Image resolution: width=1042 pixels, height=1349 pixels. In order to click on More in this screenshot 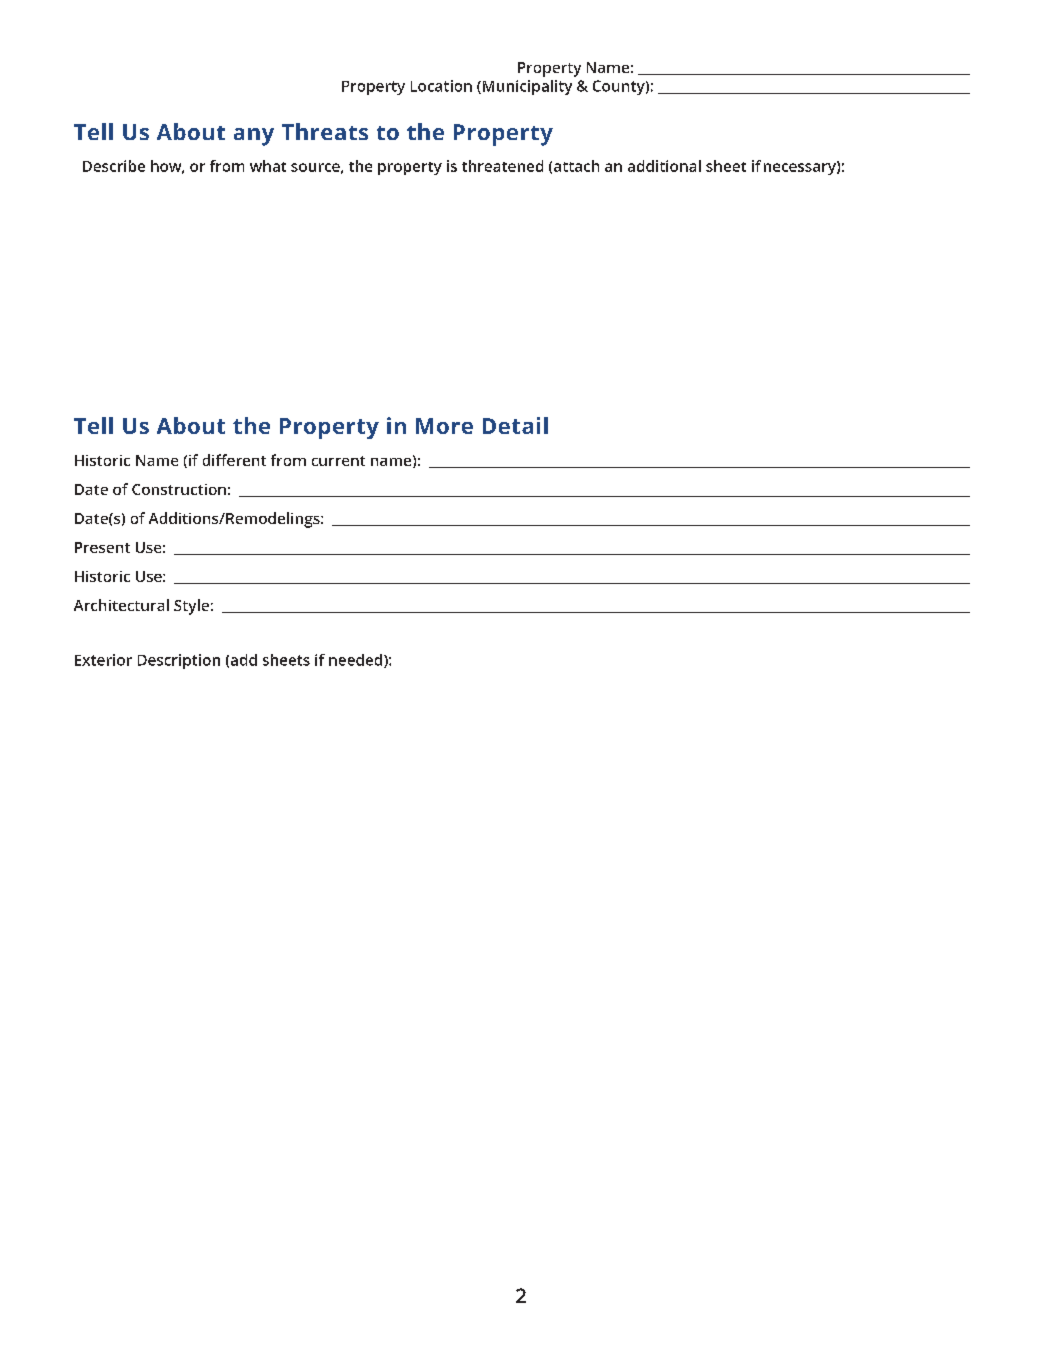, I will do `click(444, 426)`.
